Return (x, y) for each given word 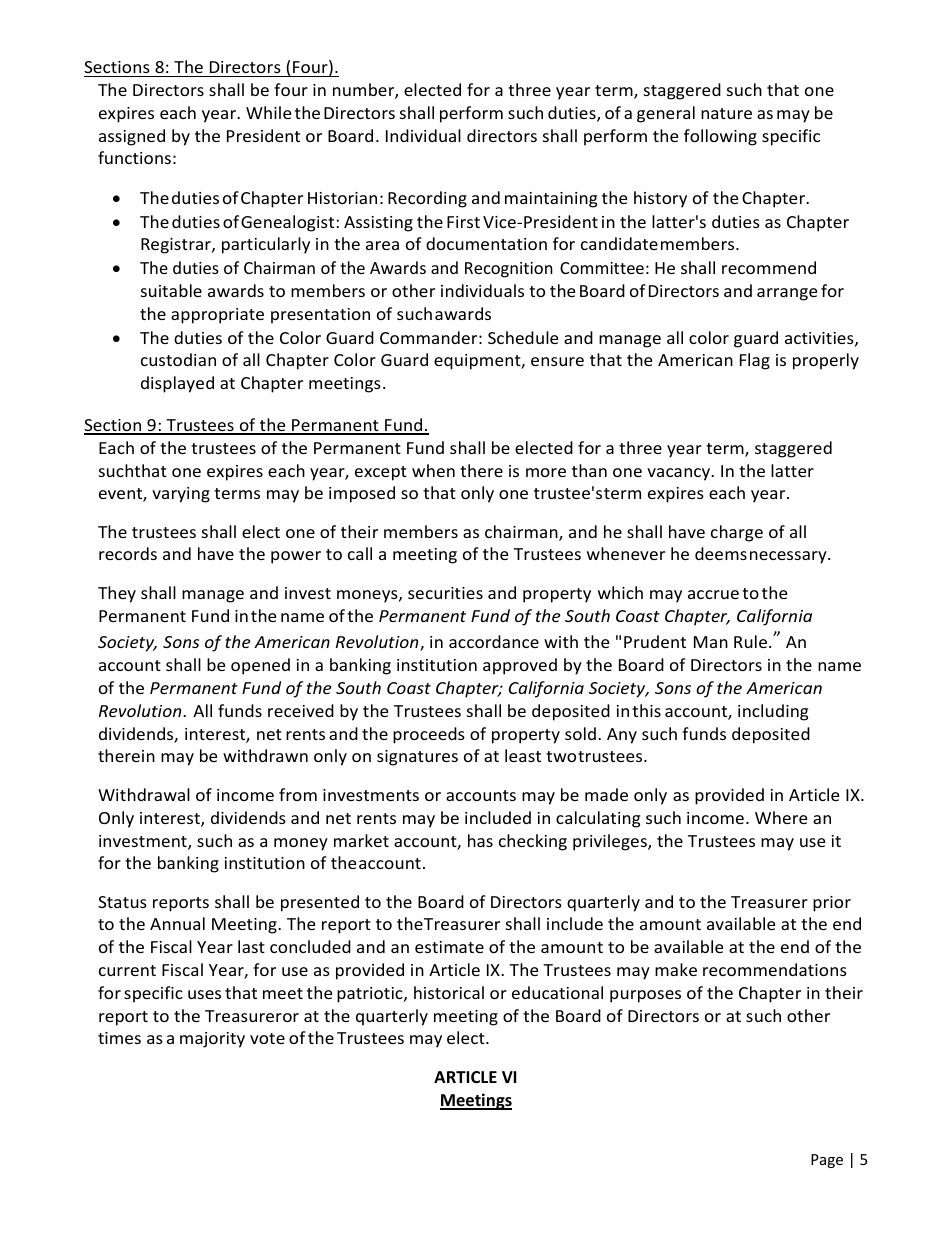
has (480, 840)
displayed (177, 384)
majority (212, 1040)
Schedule (523, 337)
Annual (177, 923)
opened (260, 666)
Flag (755, 361)
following (720, 137)
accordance (494, 641)
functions (134, 157)
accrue (713, 594)
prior (832, 904)
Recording (427, 199)
